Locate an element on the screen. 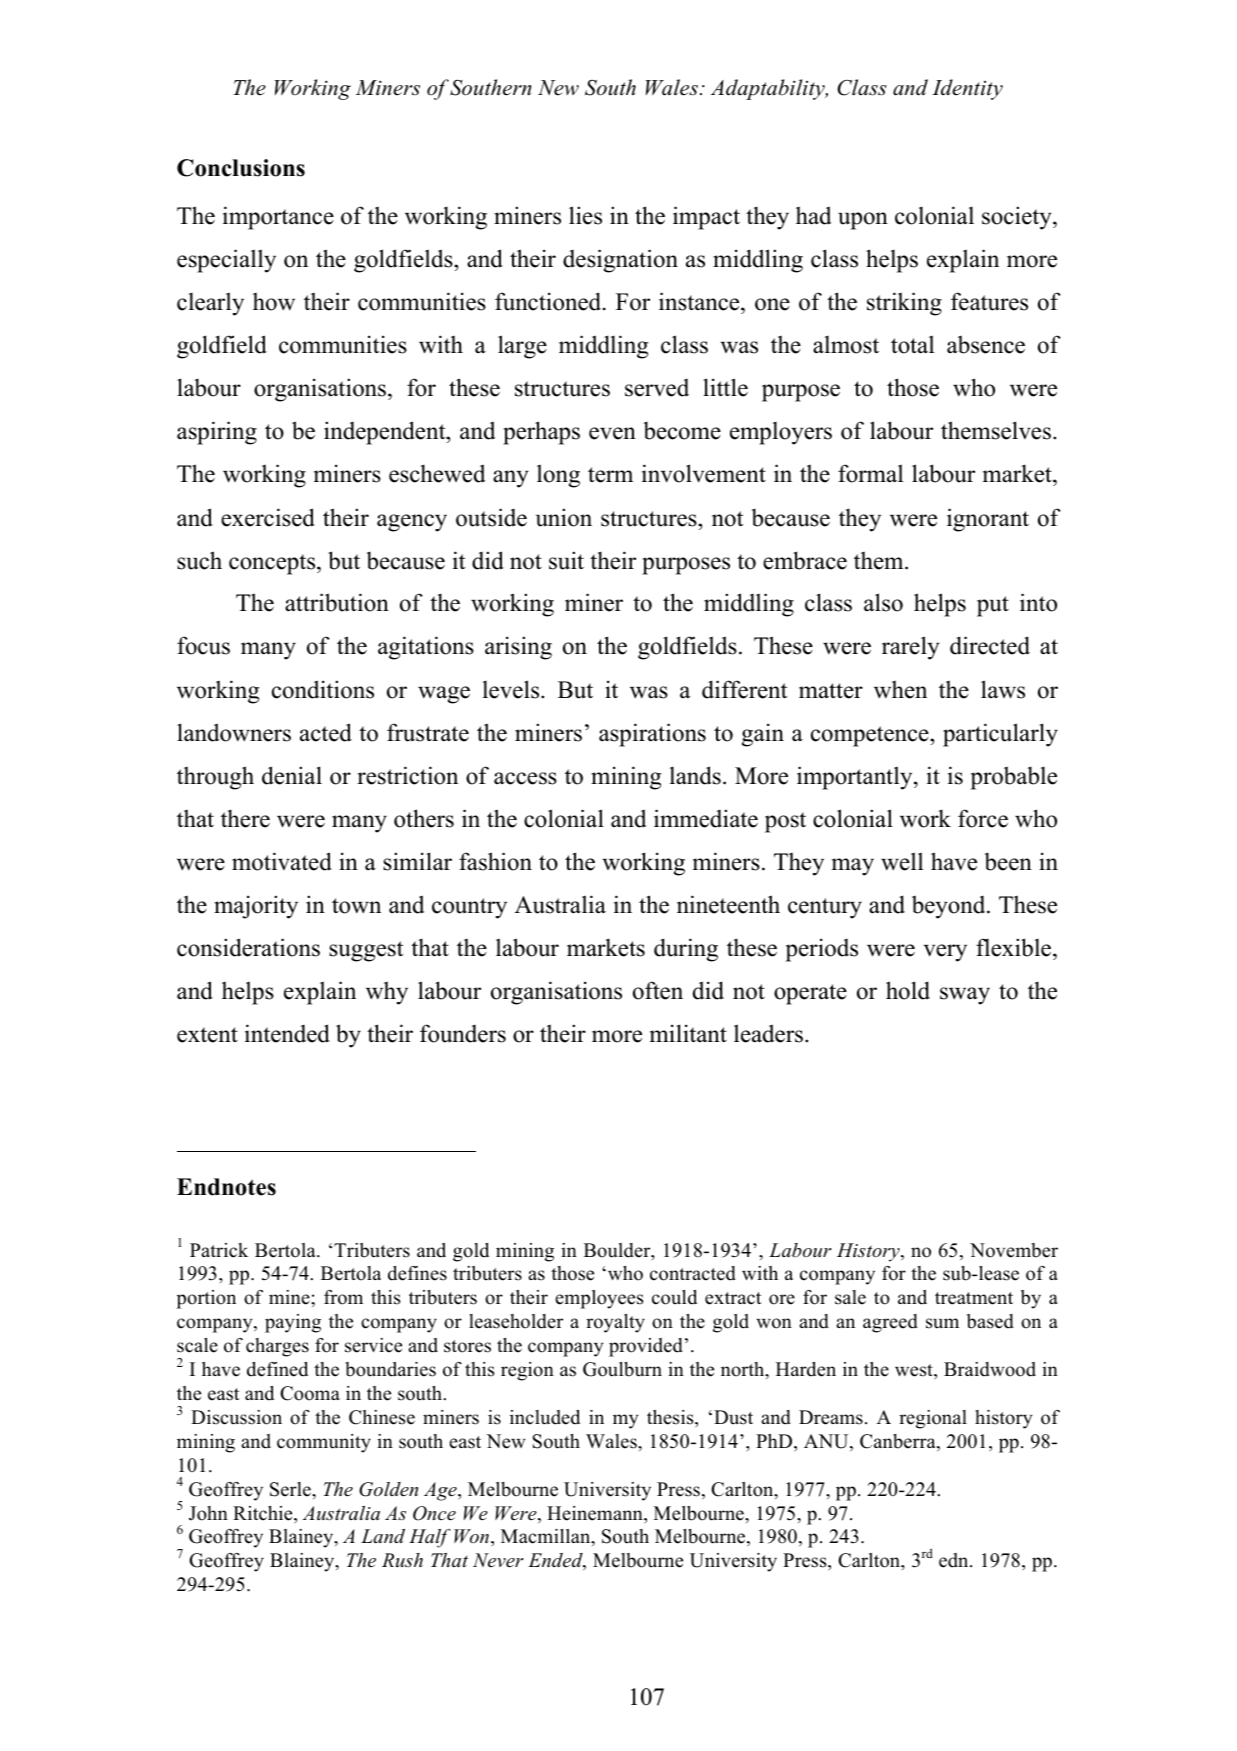 Image resolution: width=1237 pixels, height=1751 pixels. Identity is located at coordinates (967, 89).
